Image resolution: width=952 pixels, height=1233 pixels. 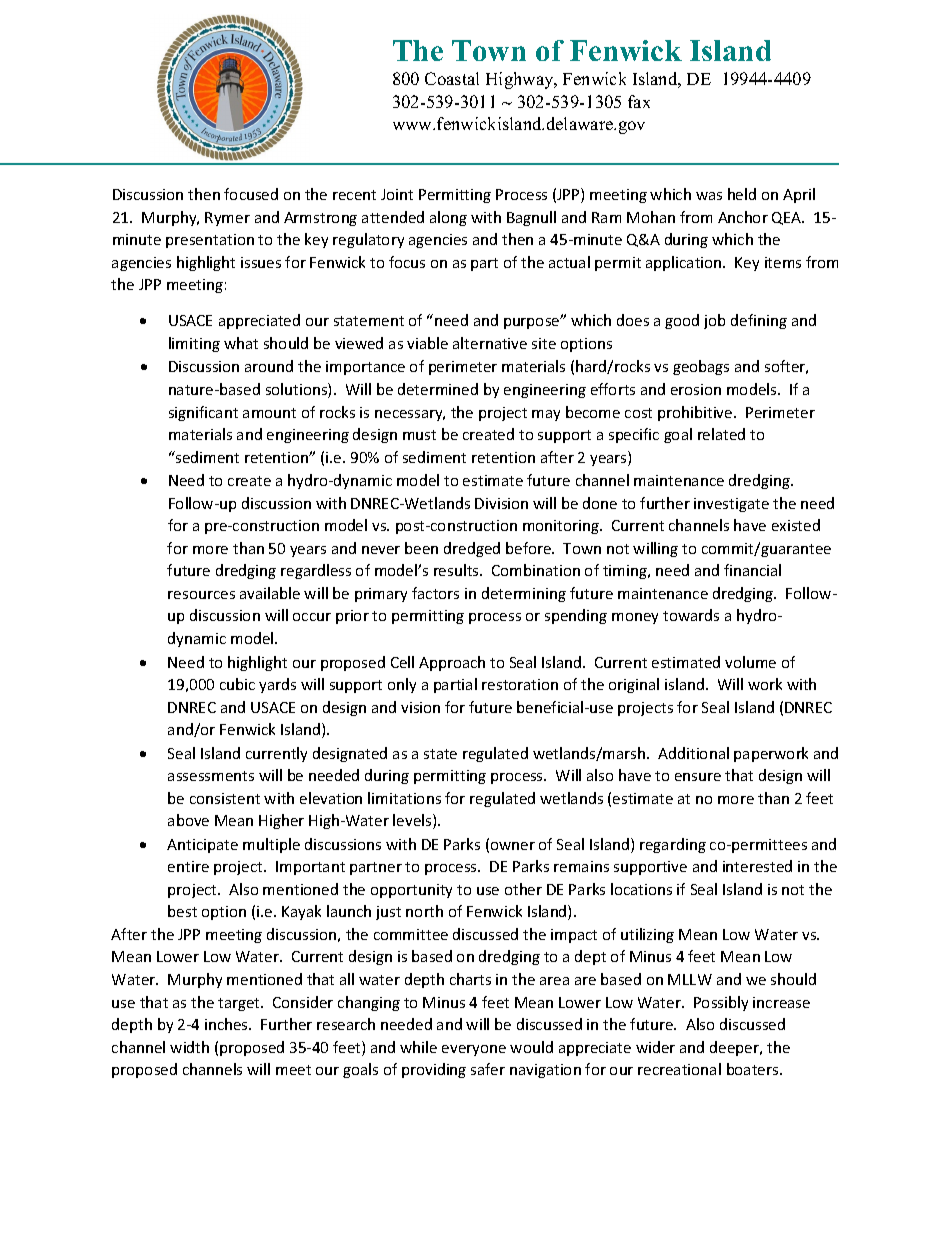 I want to click on consistent, so click(x=225, y=798).
